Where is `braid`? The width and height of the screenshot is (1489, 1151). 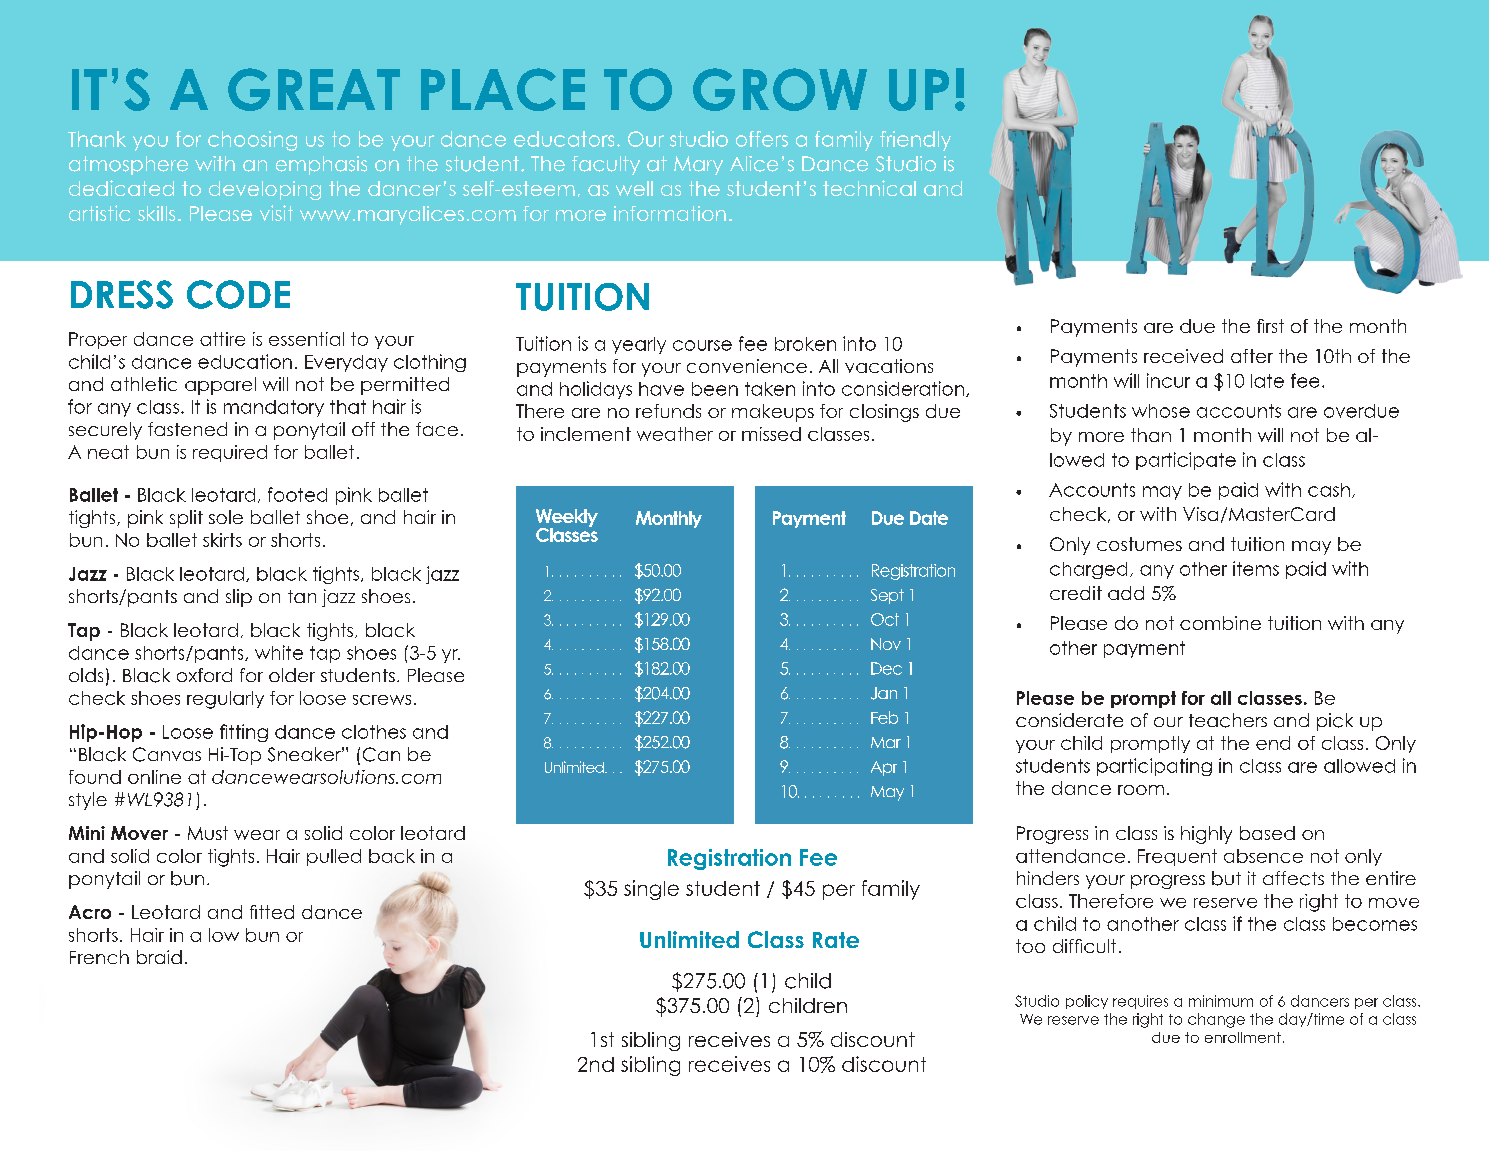
braid is located at coordinates (159, 957).
